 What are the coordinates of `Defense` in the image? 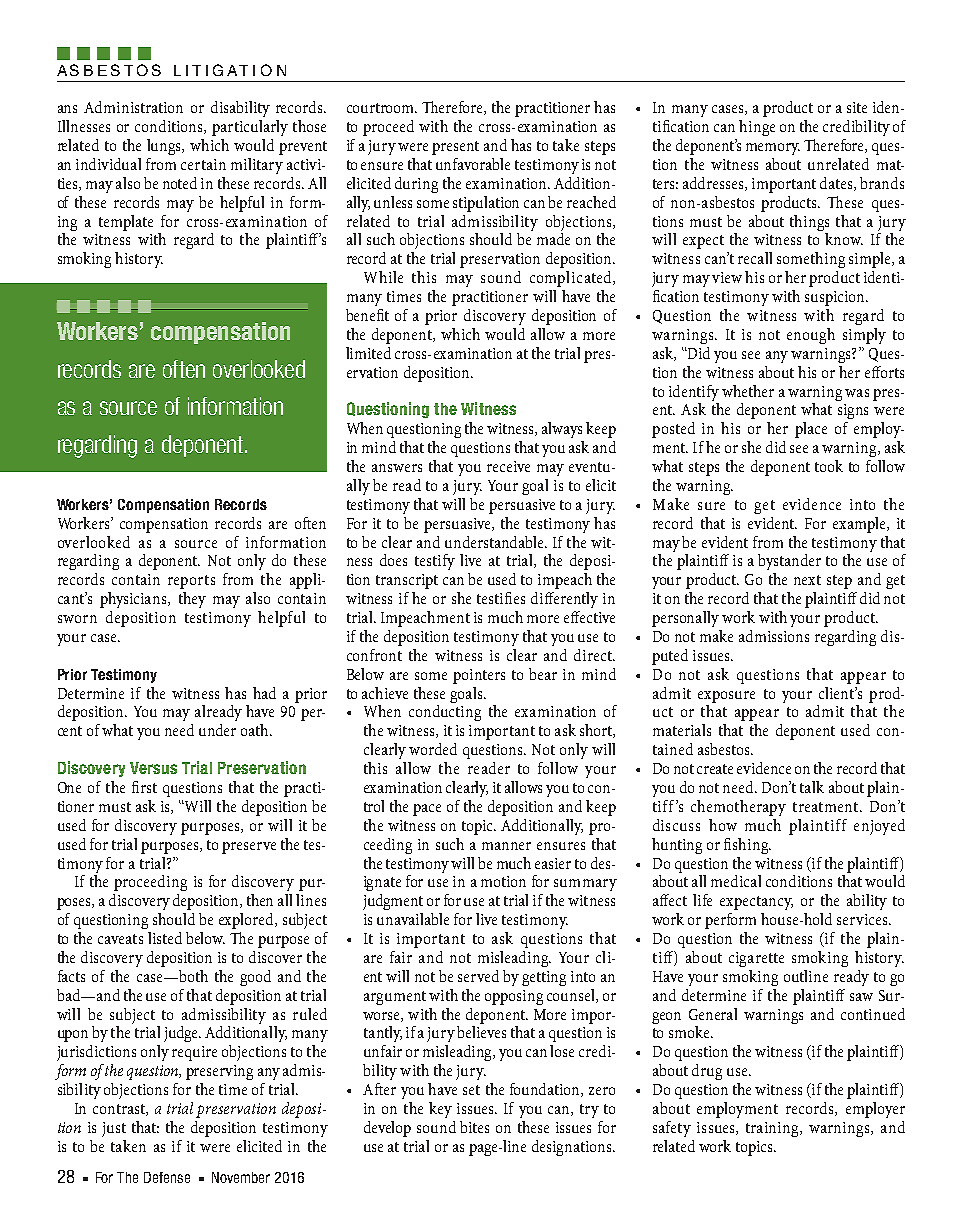 It's located at (167, 1177).
